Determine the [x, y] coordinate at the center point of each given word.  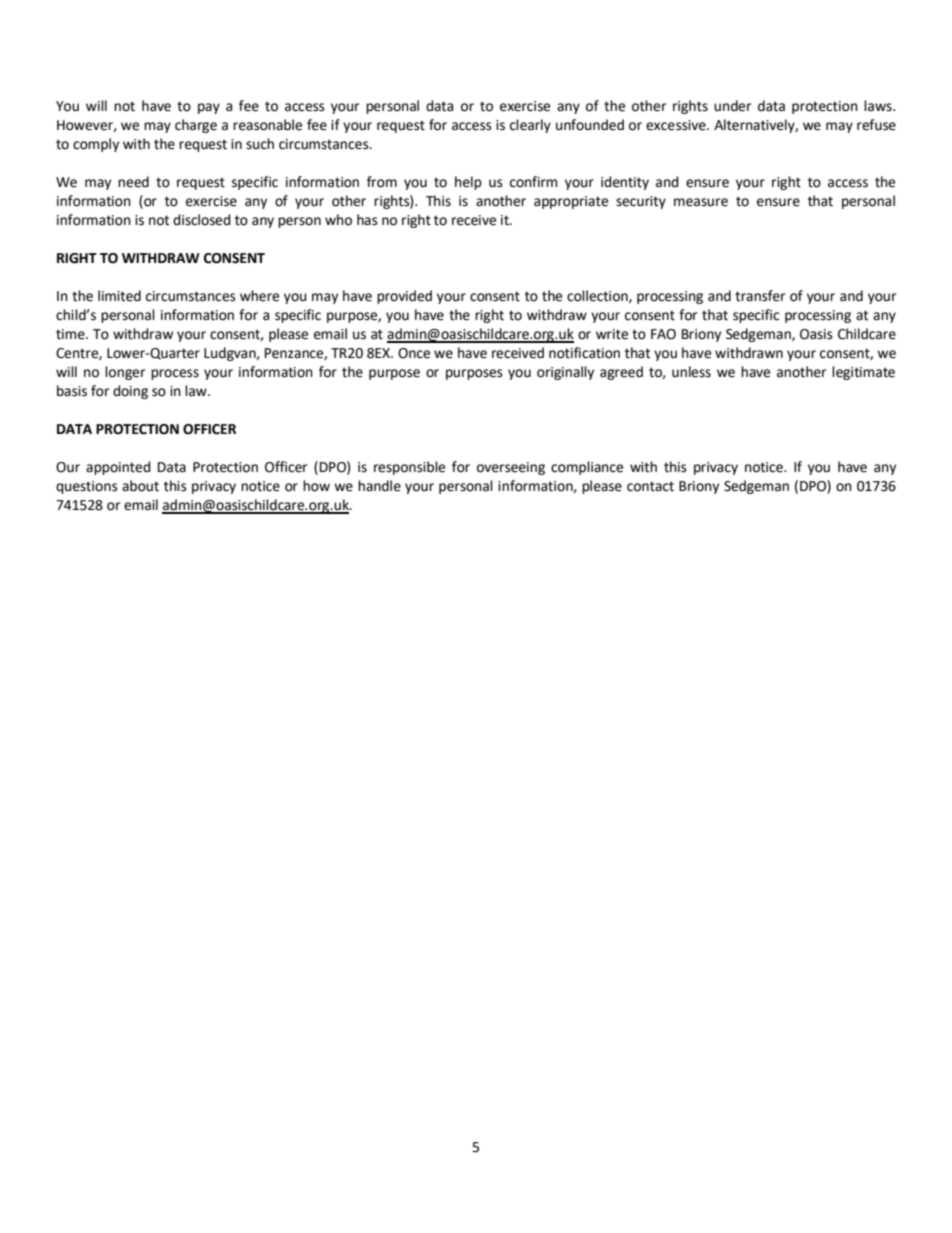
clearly [530, 126]
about [140, 486]
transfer [760, 296]
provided [404, 297]
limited [119, 296]
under [732, 106]
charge [196, 126]
